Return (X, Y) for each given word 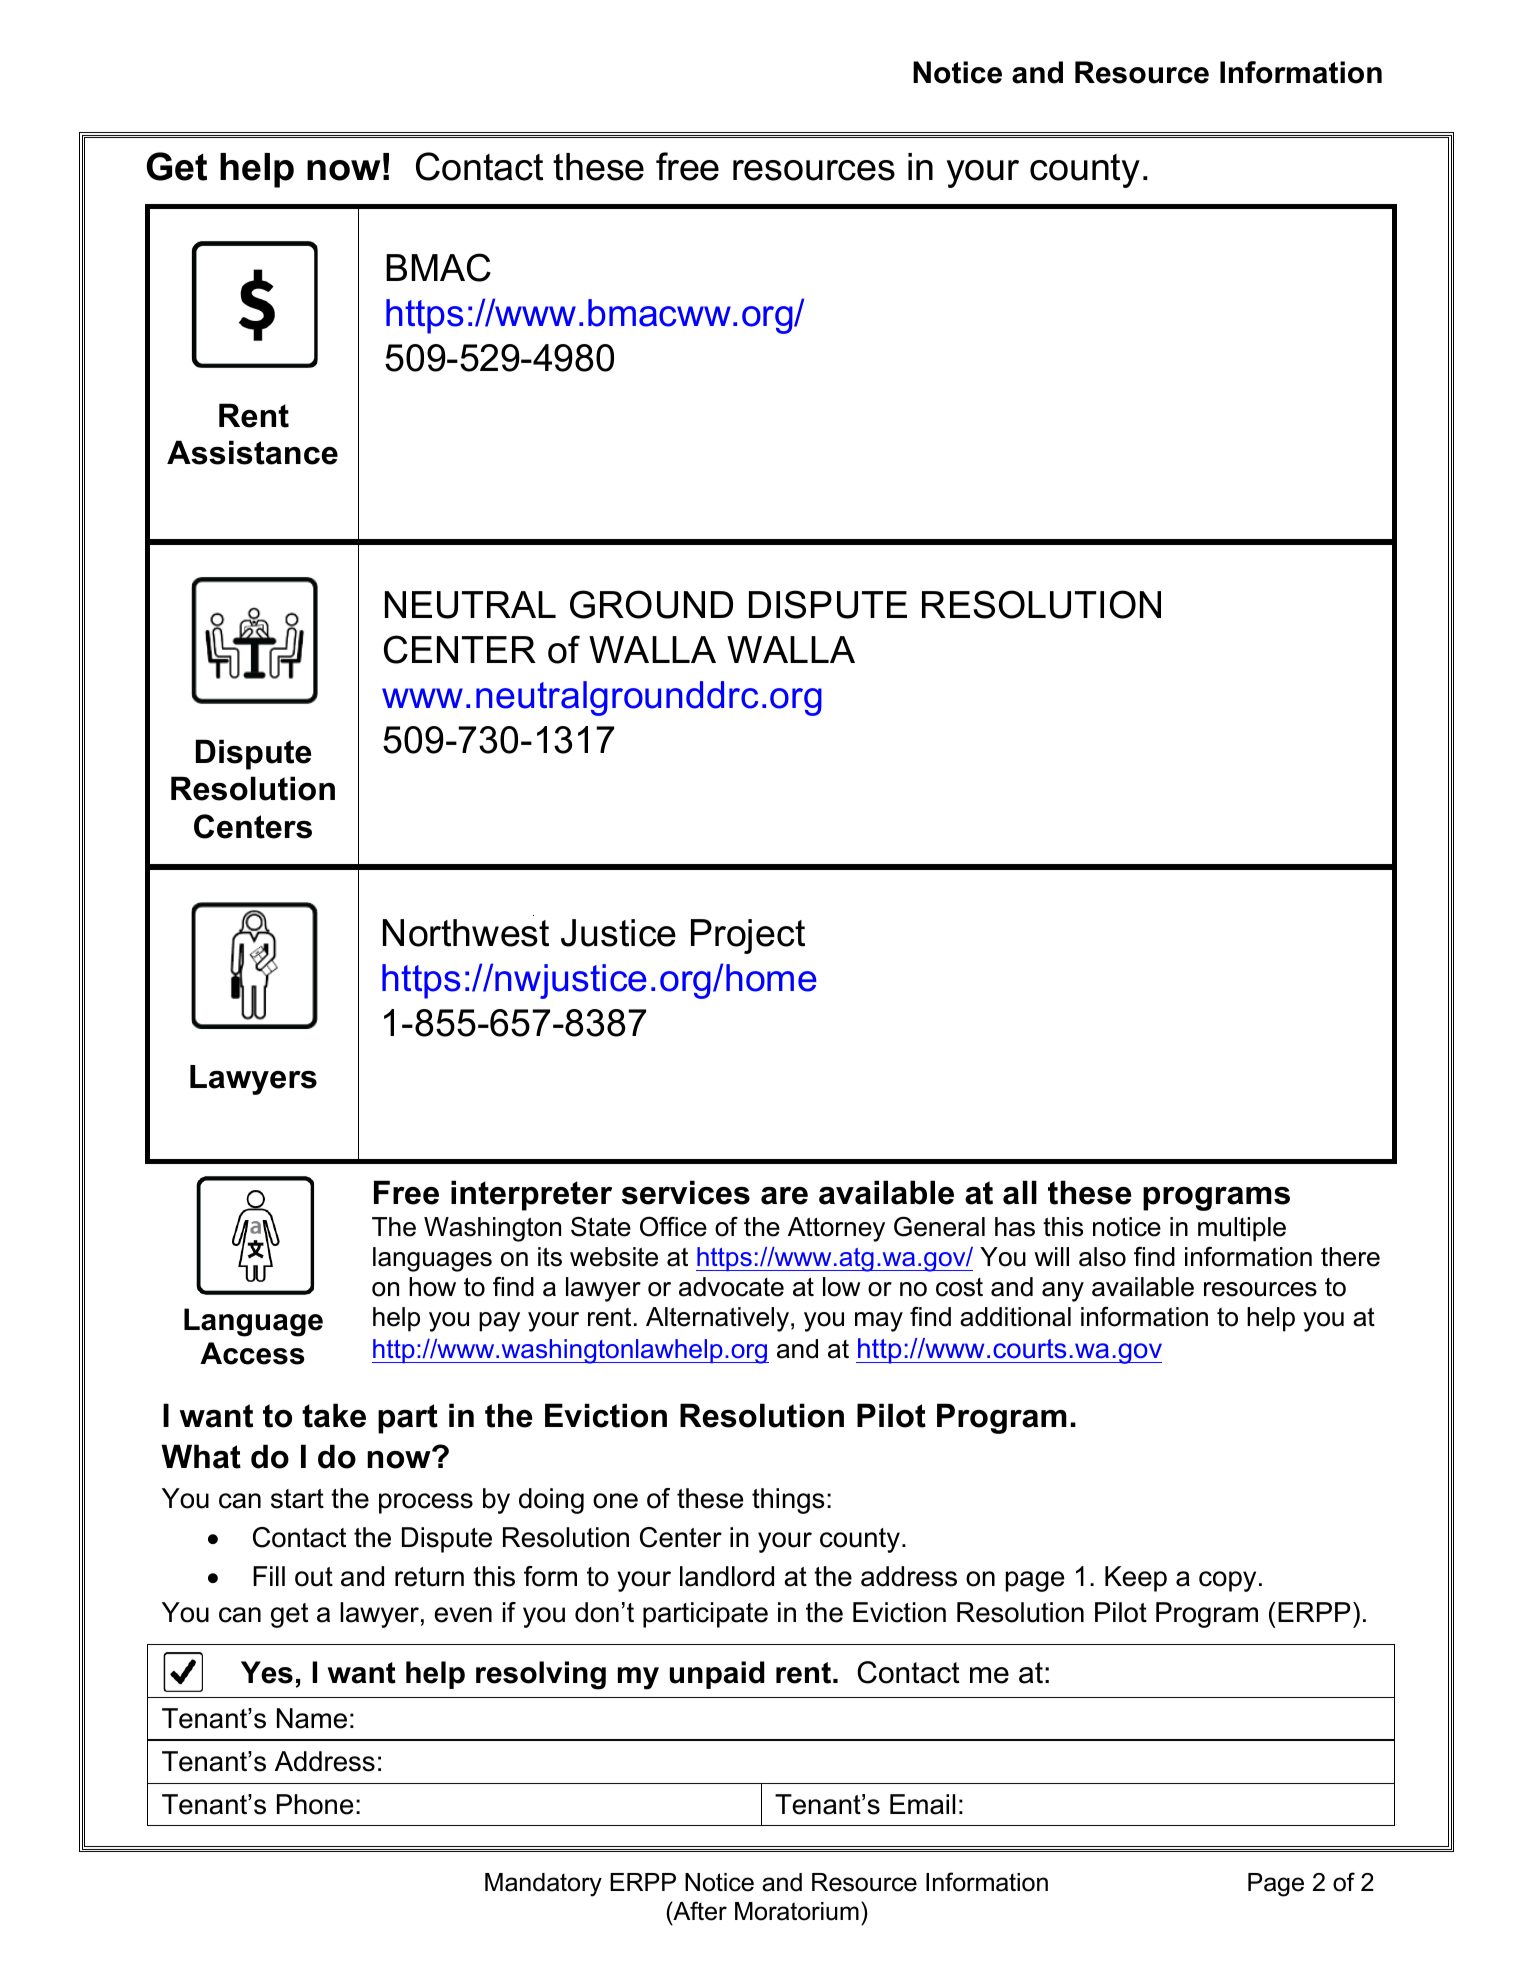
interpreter (531, 1195)
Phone (315, 1804)
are (784, 1196)
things (788, 1501)
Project (748, 936)
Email (922, 1804)
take (334, 1415)
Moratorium (797, 1911)
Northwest (466, 933)
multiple (1242, 1229)
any (1063, 1292)
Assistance (252, 452)
